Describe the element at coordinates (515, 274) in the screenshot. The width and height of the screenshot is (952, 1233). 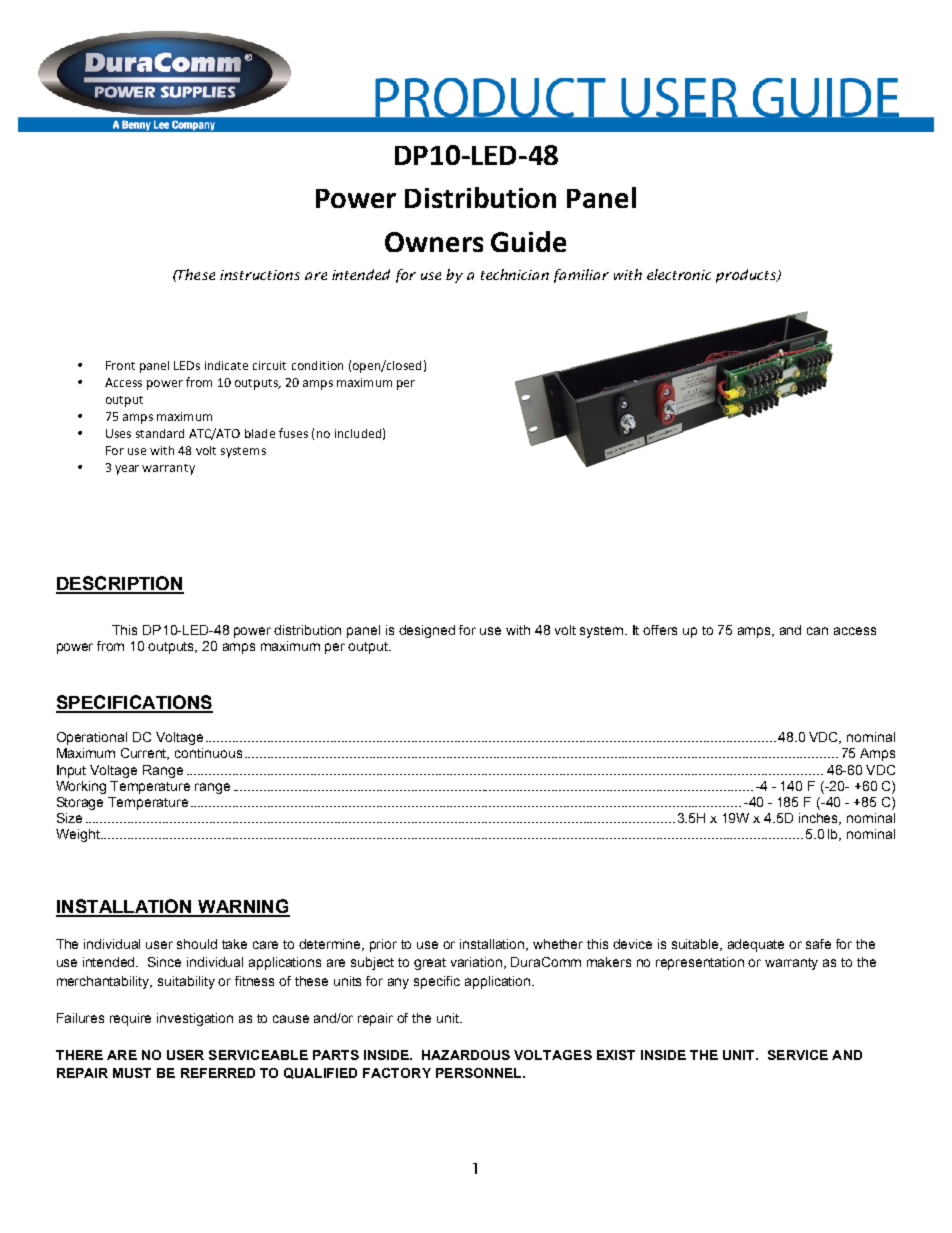
I see `technician` at that location.
